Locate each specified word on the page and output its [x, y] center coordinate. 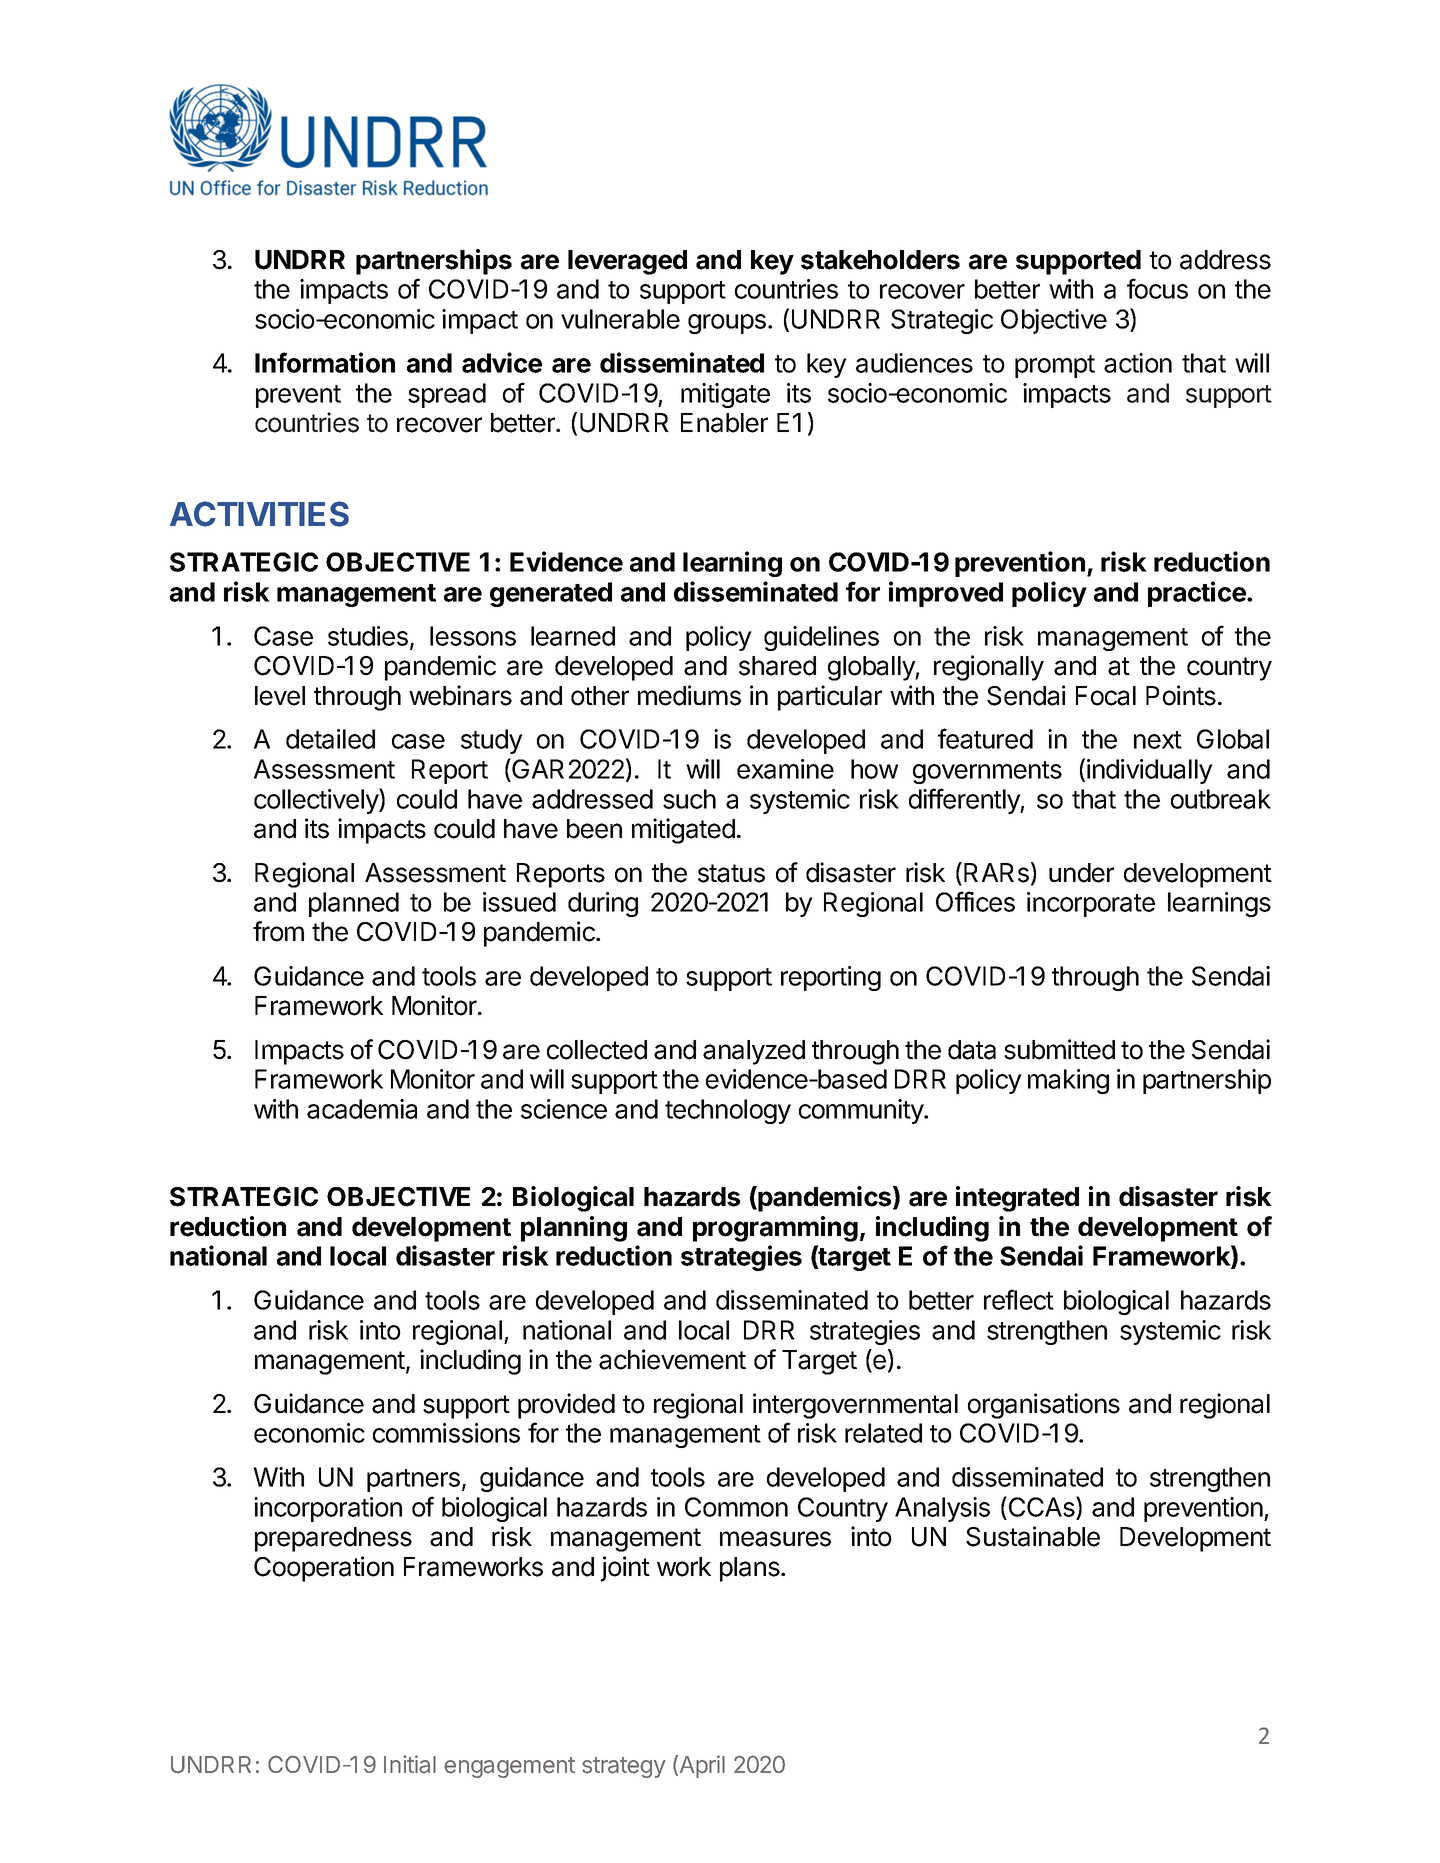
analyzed [754, 1052]
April [701, 1766]
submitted [1059, 1049]
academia [362, 1109]
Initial [410, 1764]
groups [727, 324]
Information [325, 362]
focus [1157, 288]
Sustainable [1033, 1536]
